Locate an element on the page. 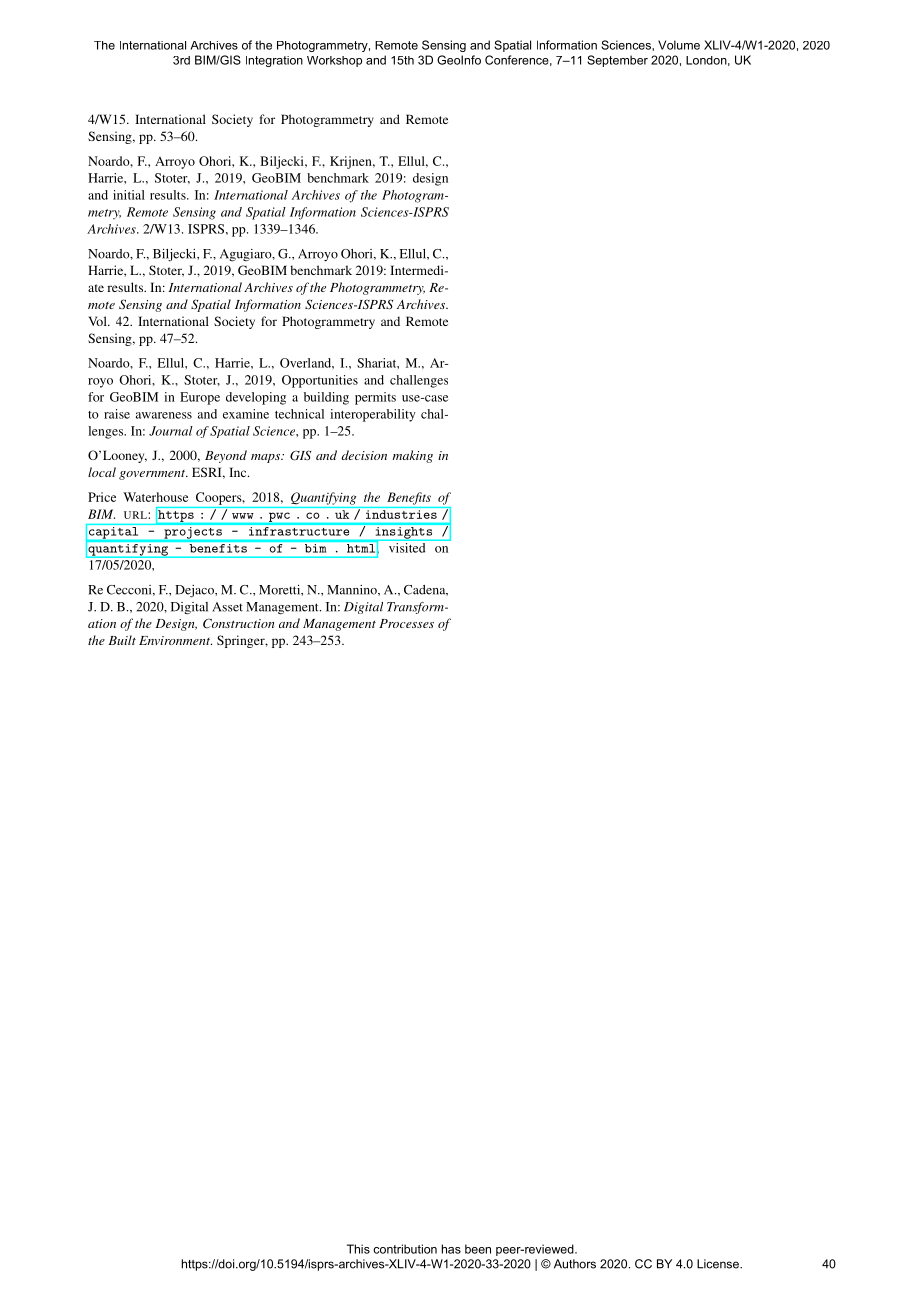 This image has width=924, height=1308. This is located at coordinates (358, 1249).
